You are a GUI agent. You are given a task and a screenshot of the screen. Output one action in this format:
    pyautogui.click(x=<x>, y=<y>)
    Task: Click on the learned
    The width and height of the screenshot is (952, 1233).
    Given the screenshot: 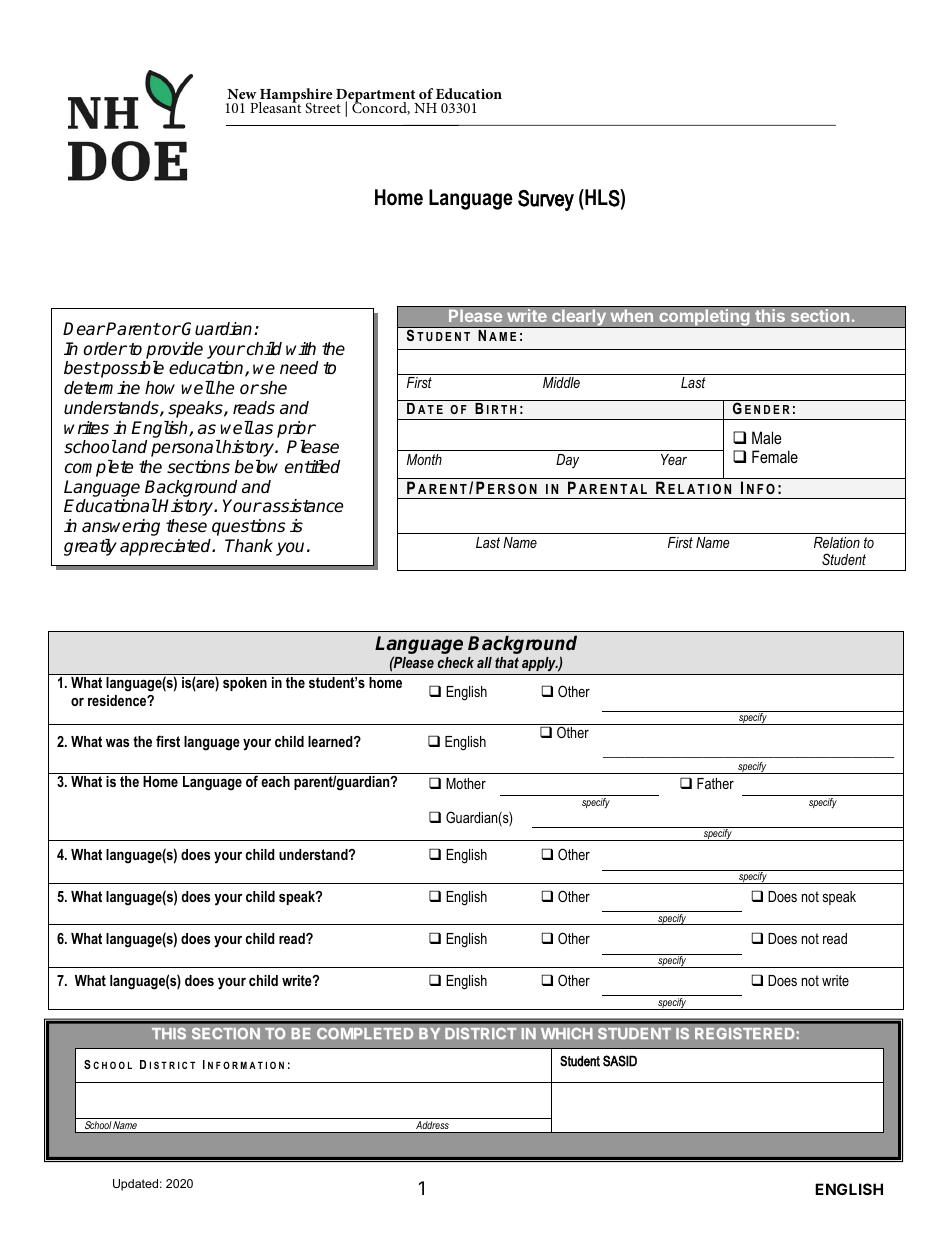 What is the action you would take?
    pyautogui.click(x=331, y=741)
